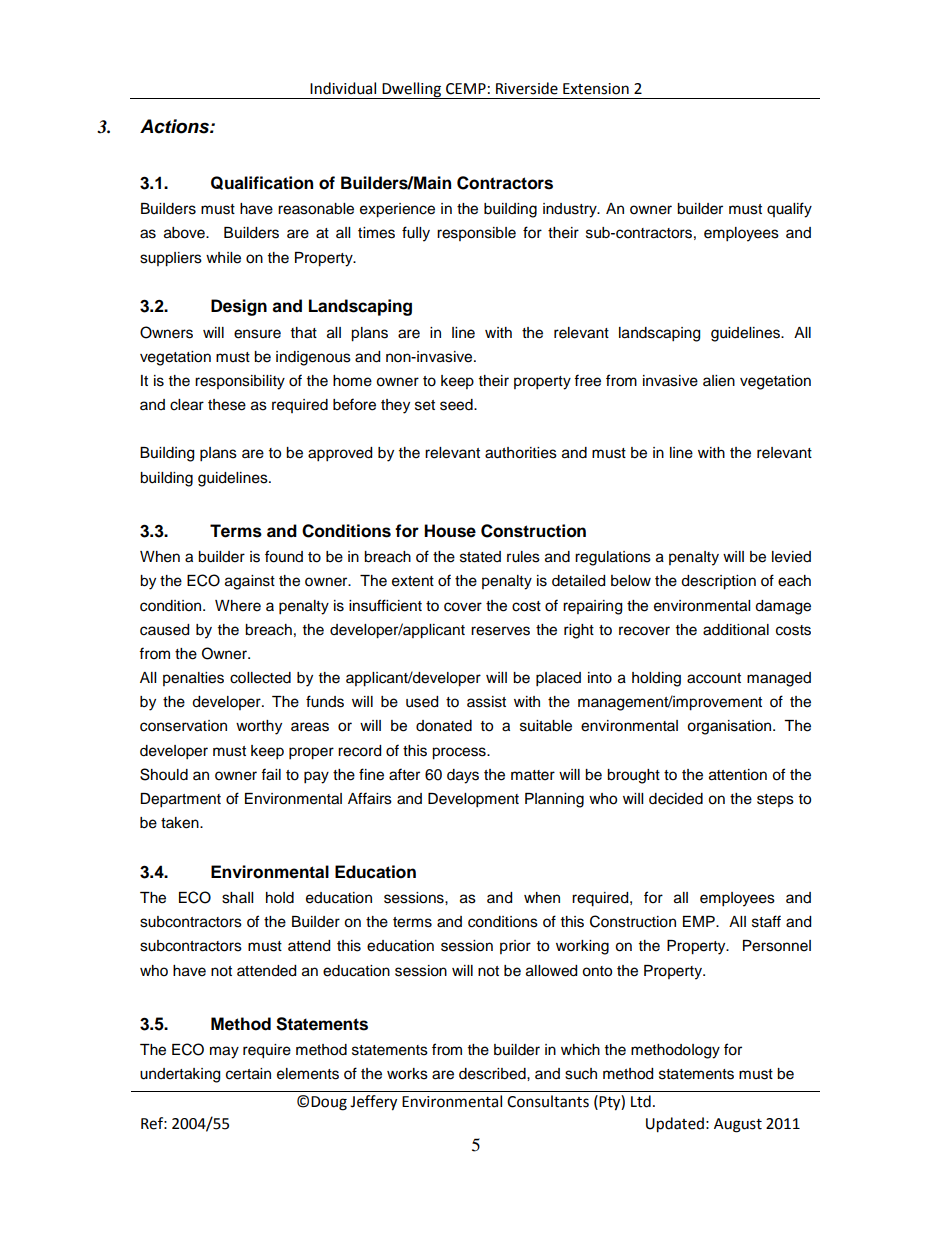 This image has width=952, height=1233. What do you see at coordinates (738, 775) in the image?
I see `attention` at bounding box center [738, 775].
